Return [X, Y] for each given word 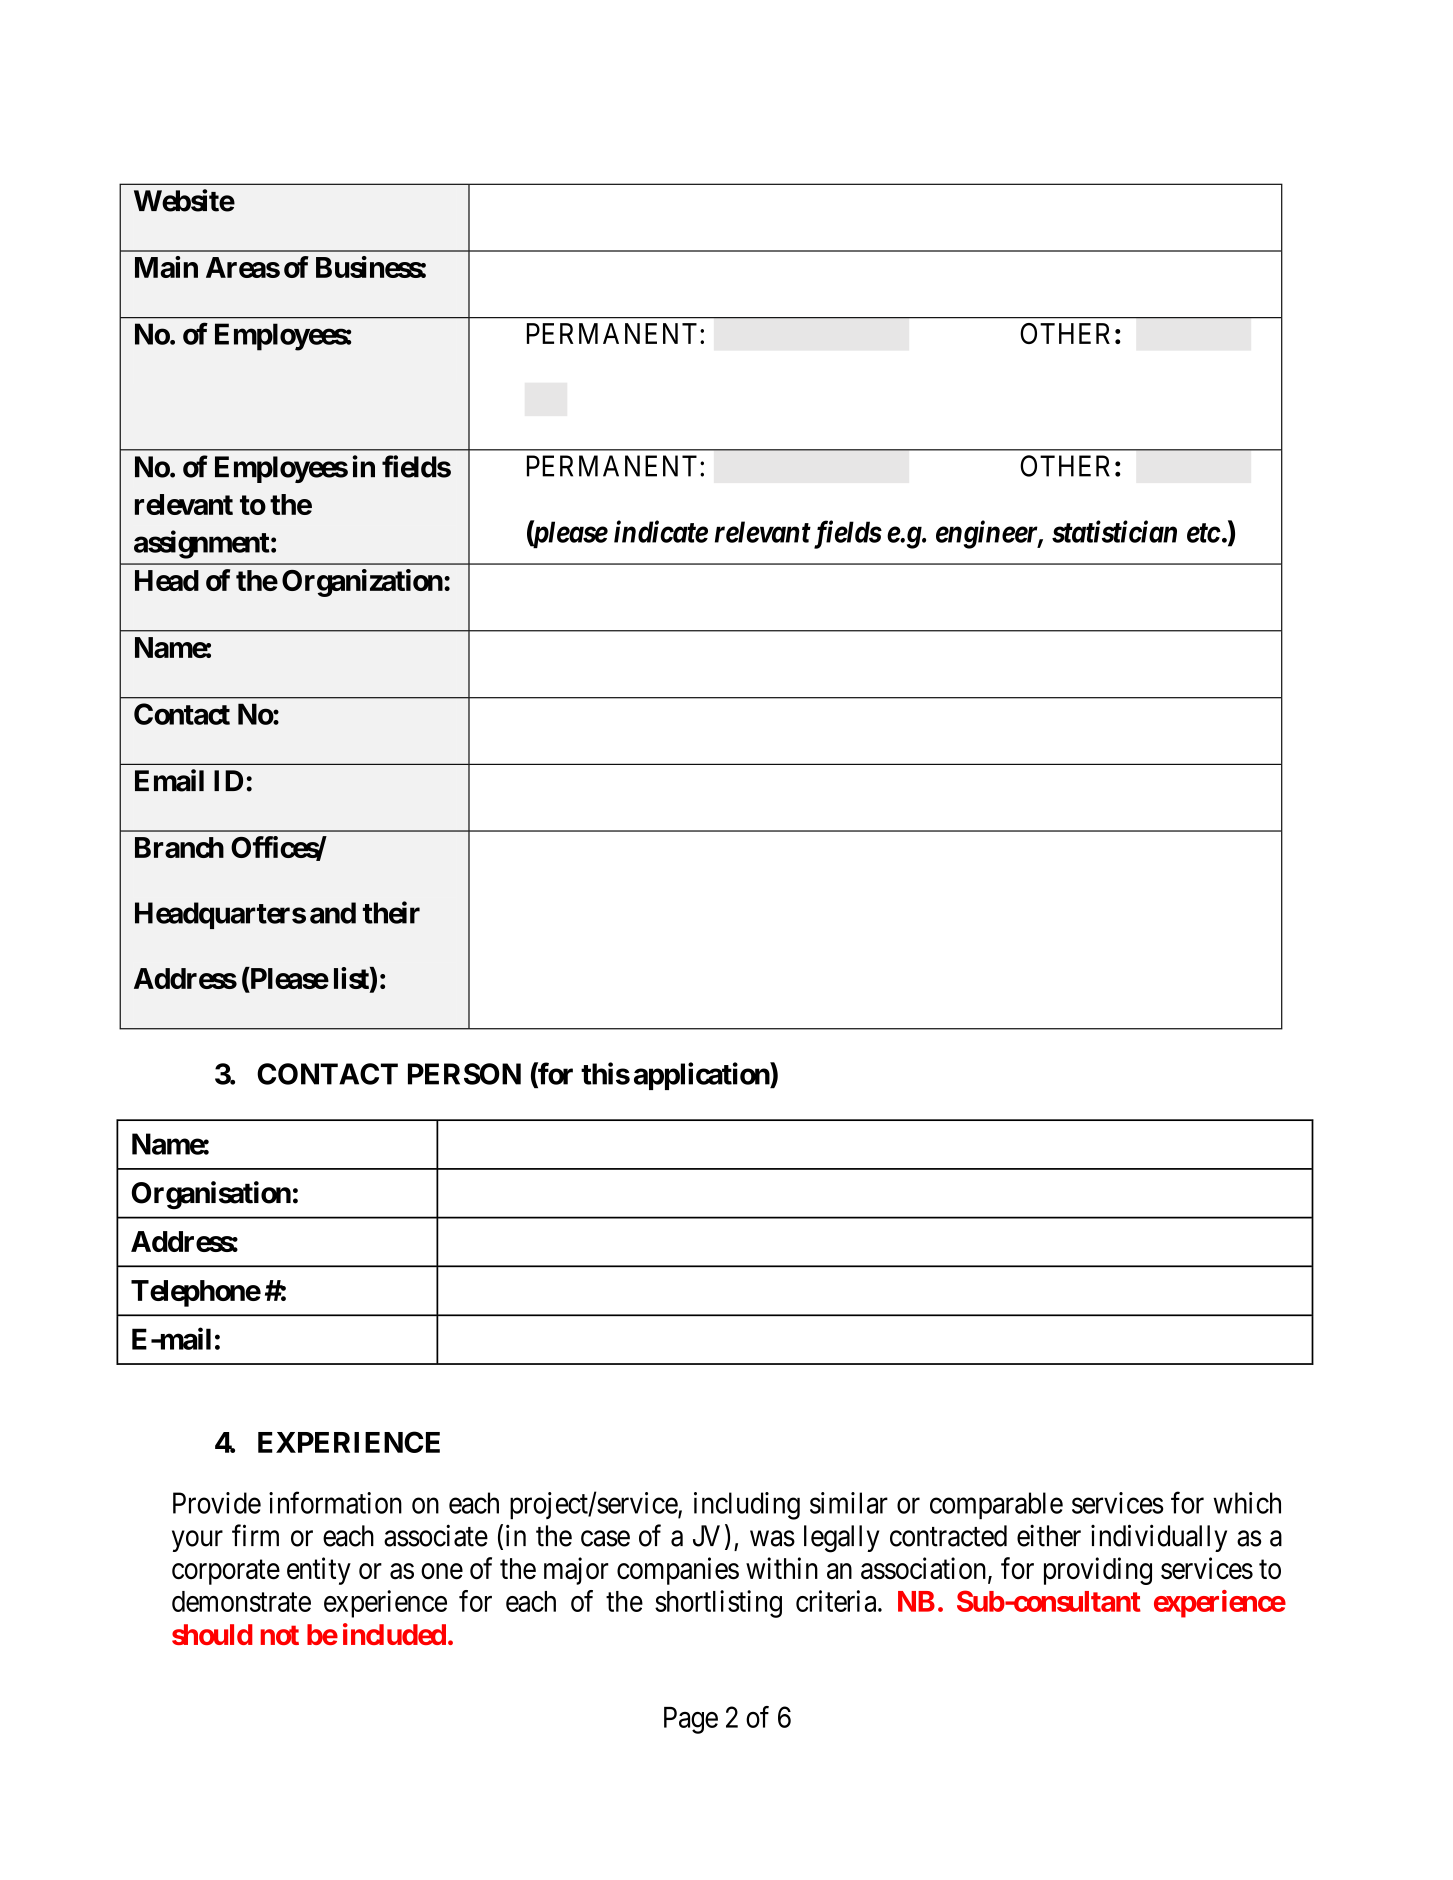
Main [166, 267]
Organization [362, 583]
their [391, 912]
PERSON [464, 1074]
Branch [179, 847]
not [280, 1635]
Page [691, 1720]
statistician [1114, 531]
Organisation [211, 1195]
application [702, 1076]
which [1247, 1503]
